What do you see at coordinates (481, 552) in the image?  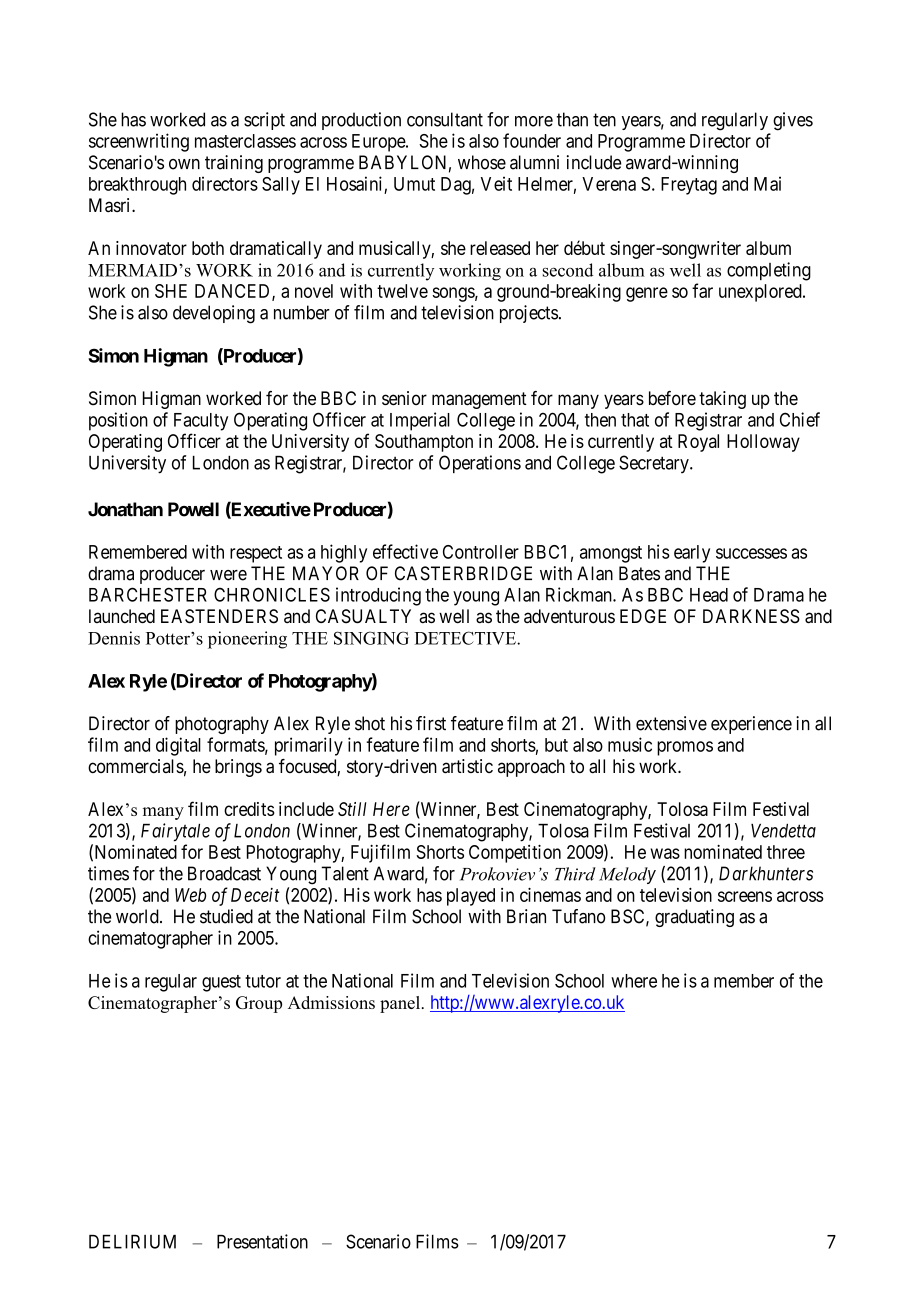 I see `Controller` at bounding box center [481, 552].
